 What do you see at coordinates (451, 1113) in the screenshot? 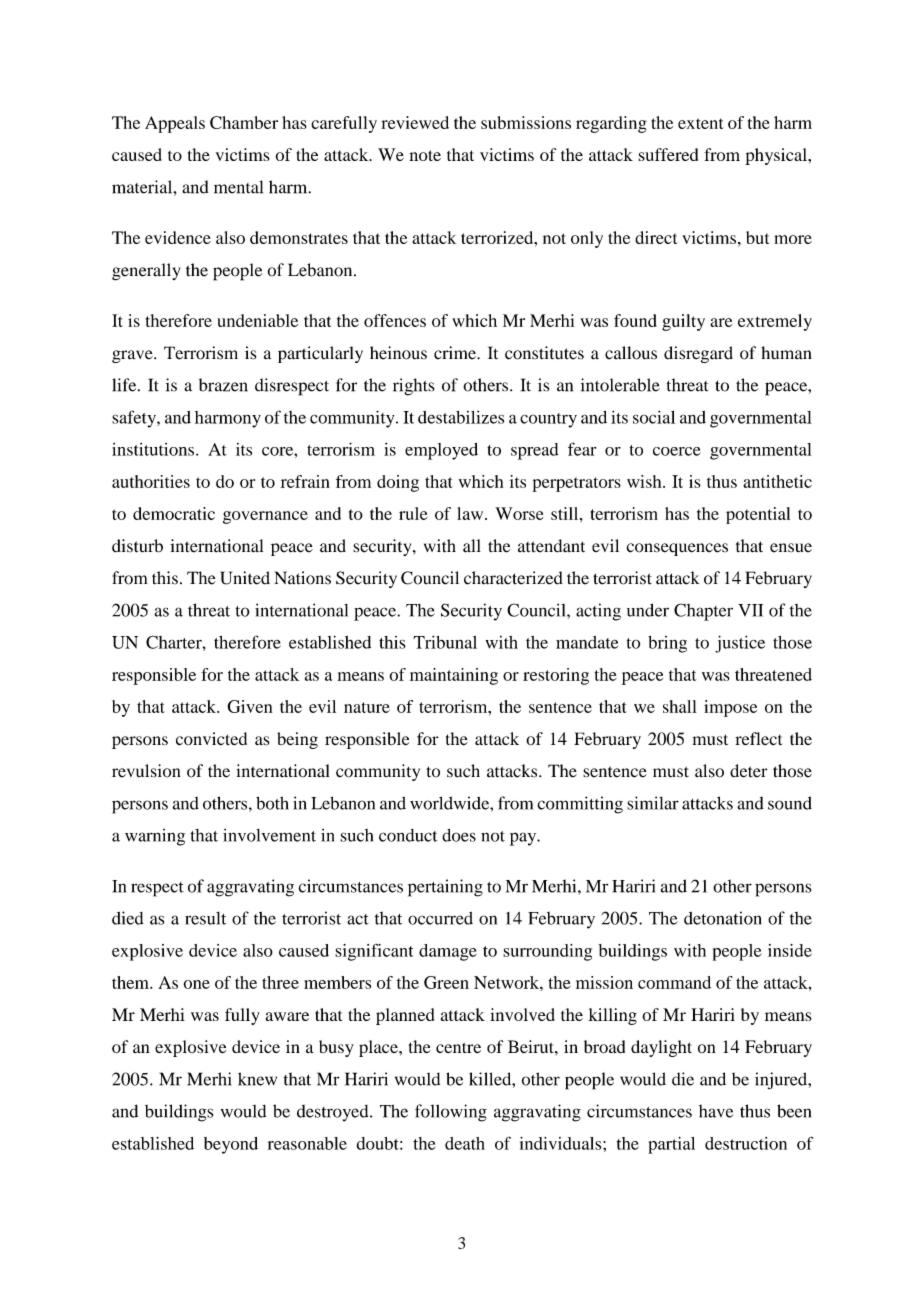
I see `following` at bounding box center [451, 1113].
